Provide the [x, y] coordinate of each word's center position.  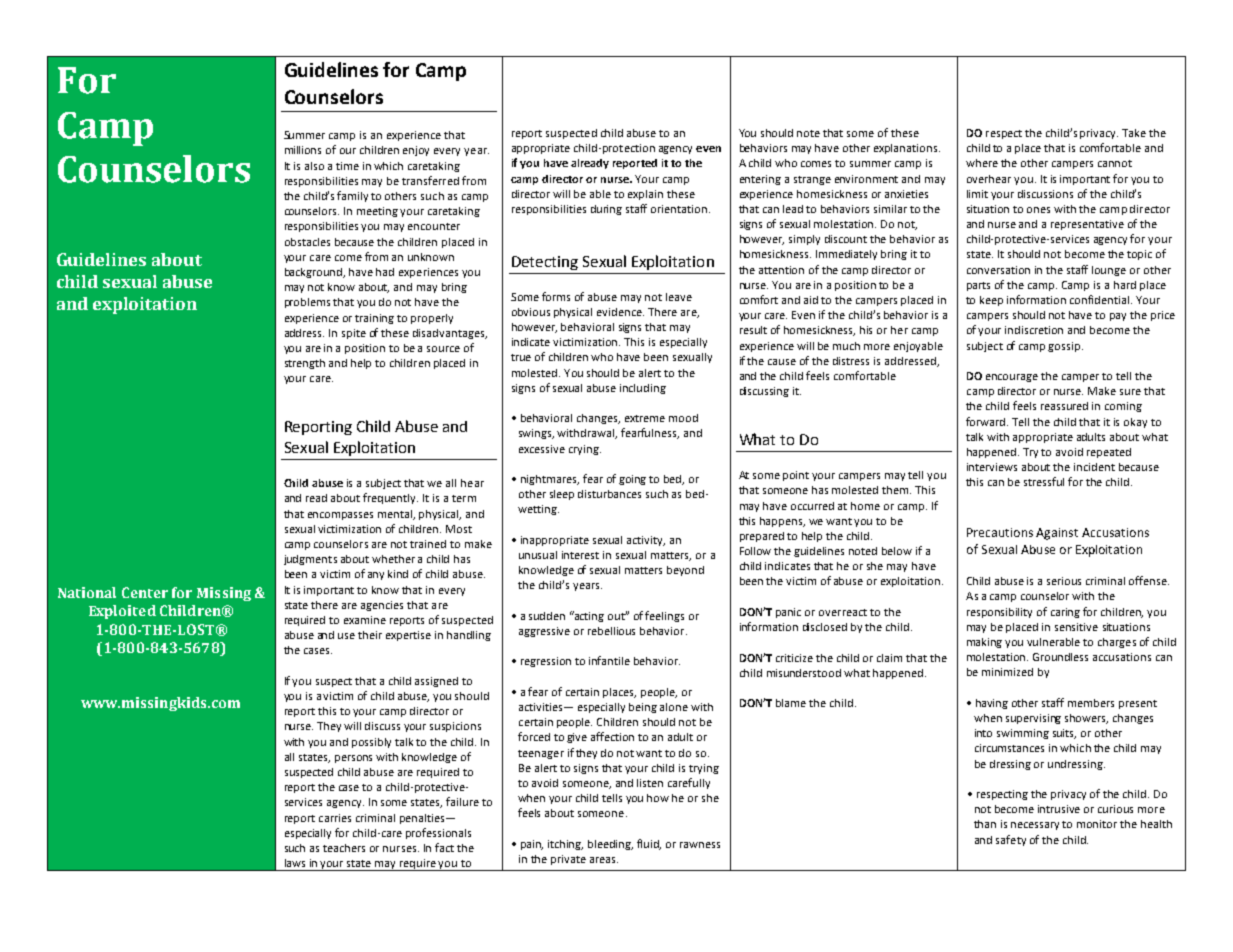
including [643, 389]
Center [145, 592]
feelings [664, 616]
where [982, 163]
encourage [1012, 378]
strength [305, 364]
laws [295, 863]
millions [303, 150]
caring [1065, 613]
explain [645, 195]
